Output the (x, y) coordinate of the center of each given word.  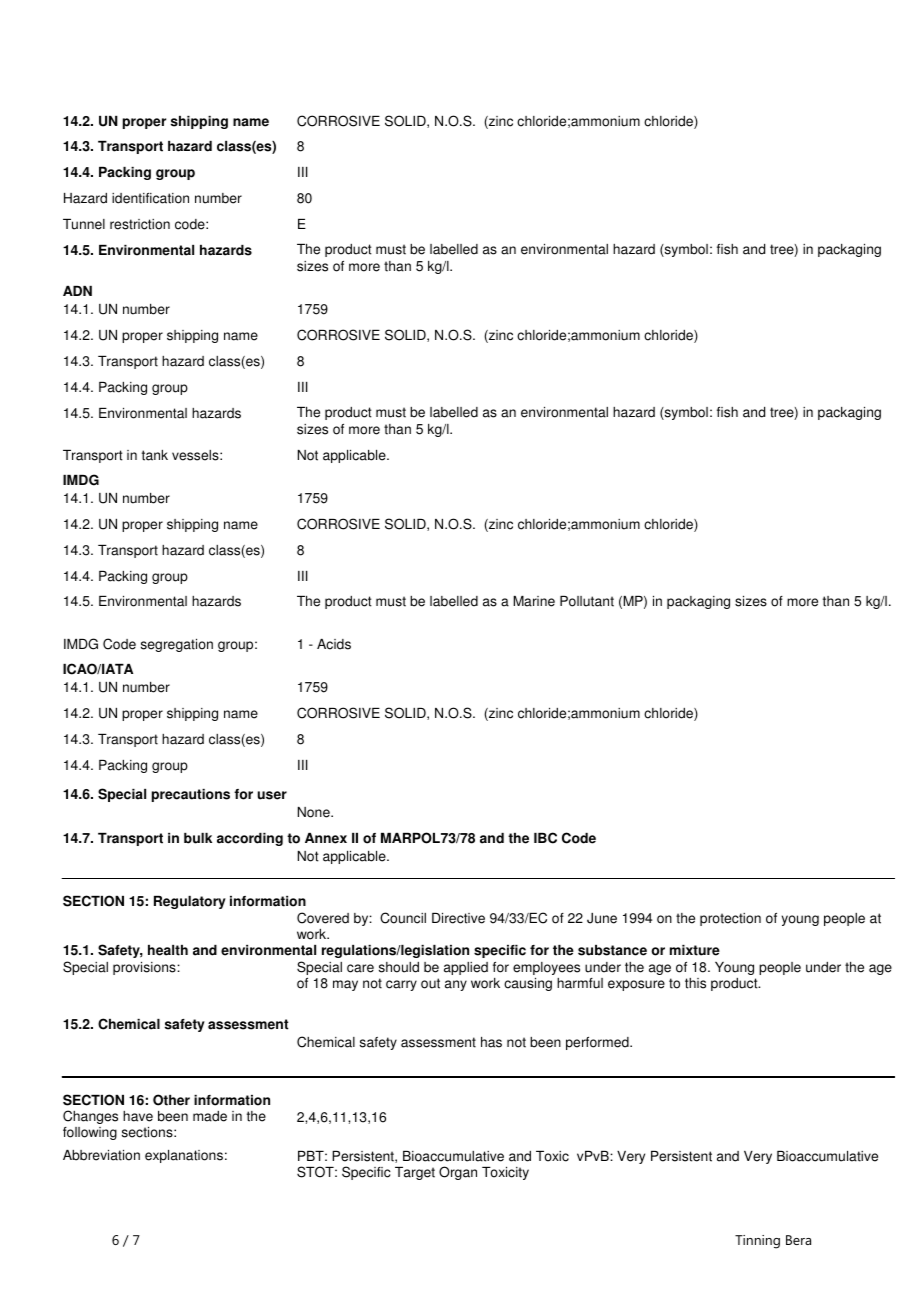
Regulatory (190, 902)
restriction (140, 224)
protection (730, 919)
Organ (458, 1173)
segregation (177, 645)
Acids (334, 644)
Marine (534, 601)
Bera (798, 1240)
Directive (458, 918)
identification (150, 198)
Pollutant (587, 601)
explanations (184, 1156)
